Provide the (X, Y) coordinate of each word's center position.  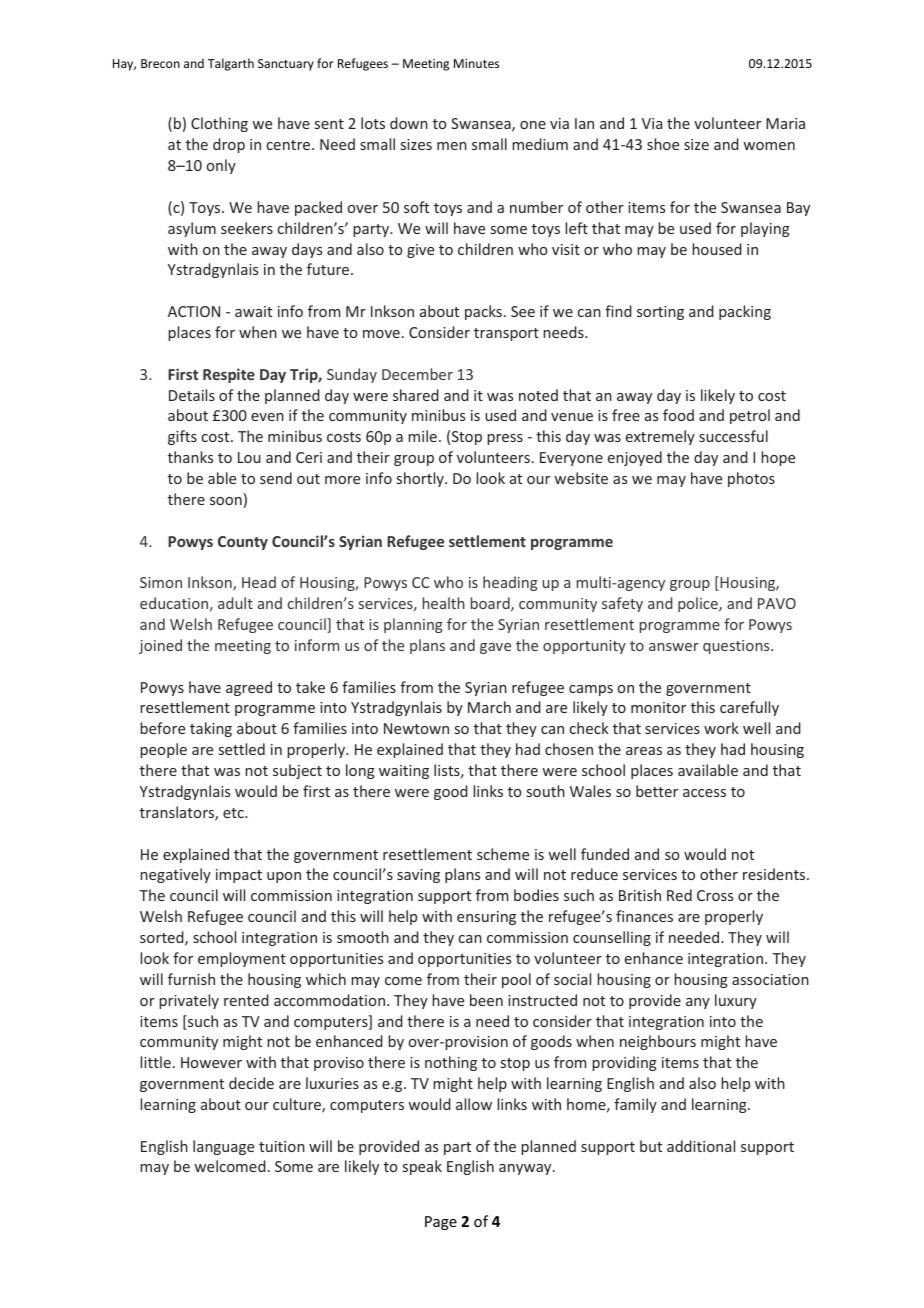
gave (495, 648)
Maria (785, 123)
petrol (750, 416)
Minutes (476, 63)
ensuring (486, 918)
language (223, 1147)
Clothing (219, 124)
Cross (715, 895)
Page (441, 1223)
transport (506, 334)
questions (737, 647)
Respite (229, 375)
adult (235, 603)
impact (239, 876)
